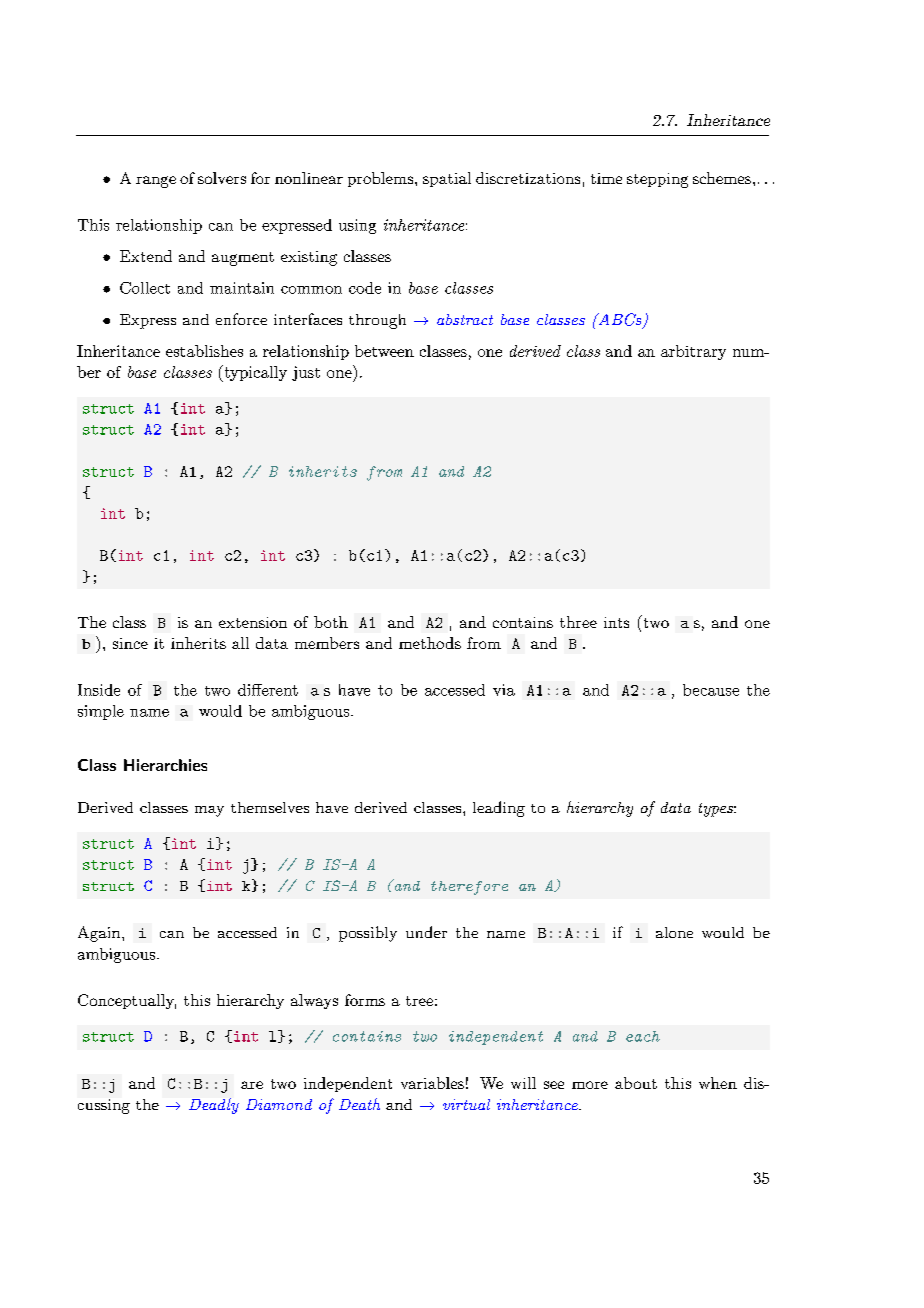 This screenshot has height=1308, width=924. Describe the element at coordinates (432, 1083) in the screenshot. I see `variables` at that location.
